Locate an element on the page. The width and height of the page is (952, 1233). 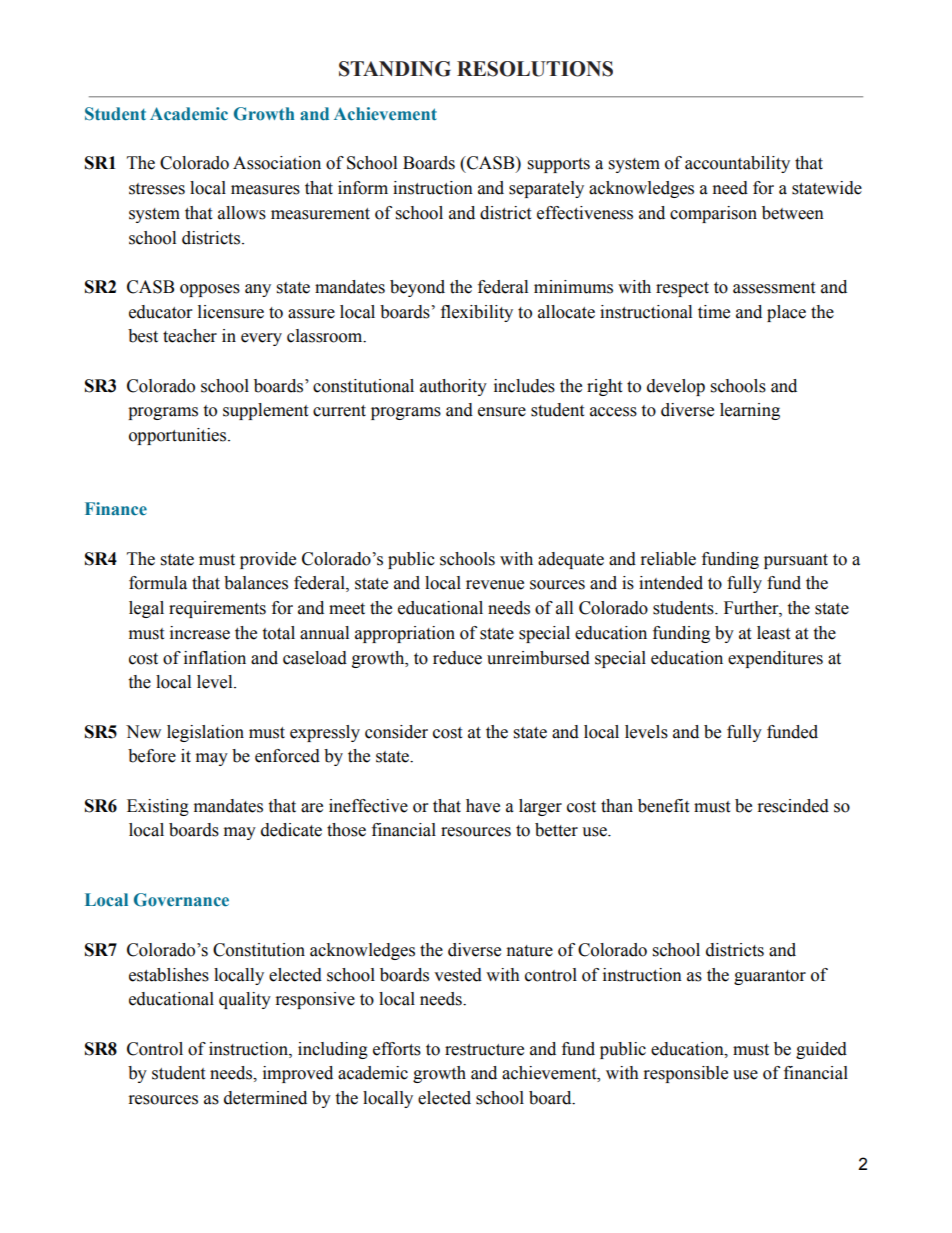
Association is located at coordinates (277, 163).
